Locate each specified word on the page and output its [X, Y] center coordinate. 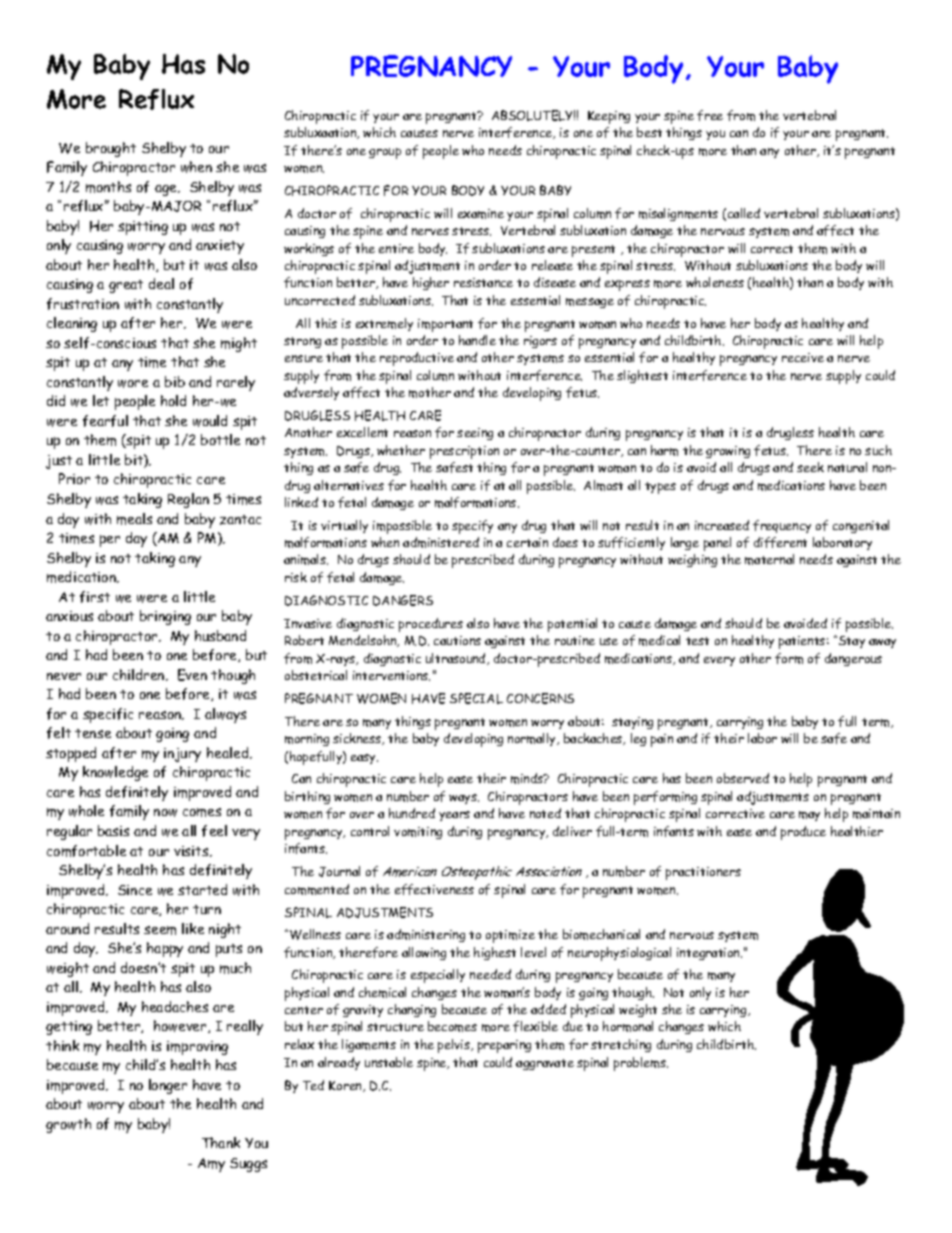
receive [803, 357]
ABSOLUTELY [533, 115]
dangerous [853, 659]
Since [135, 890]
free [710, 115]
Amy [211, 1165]
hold [173, 400]
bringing [165, 617]
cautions [457, 640]
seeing [475, 434]
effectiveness [434, 889]
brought [111, 149]
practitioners [703, 873]
